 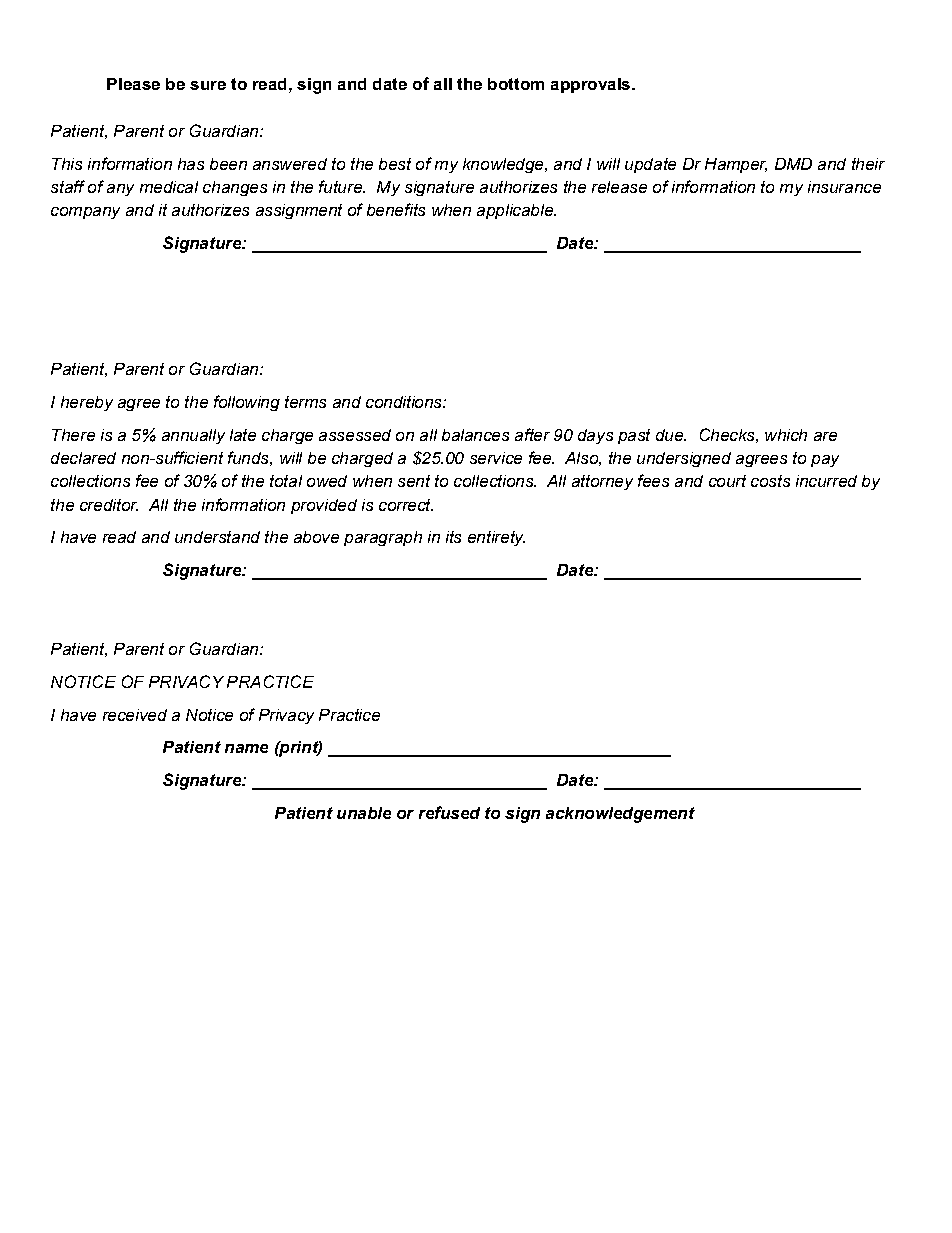 What do you see at coordinates (793, 164) in the image?
I see `DMD` at bounding box center [793, 164].
